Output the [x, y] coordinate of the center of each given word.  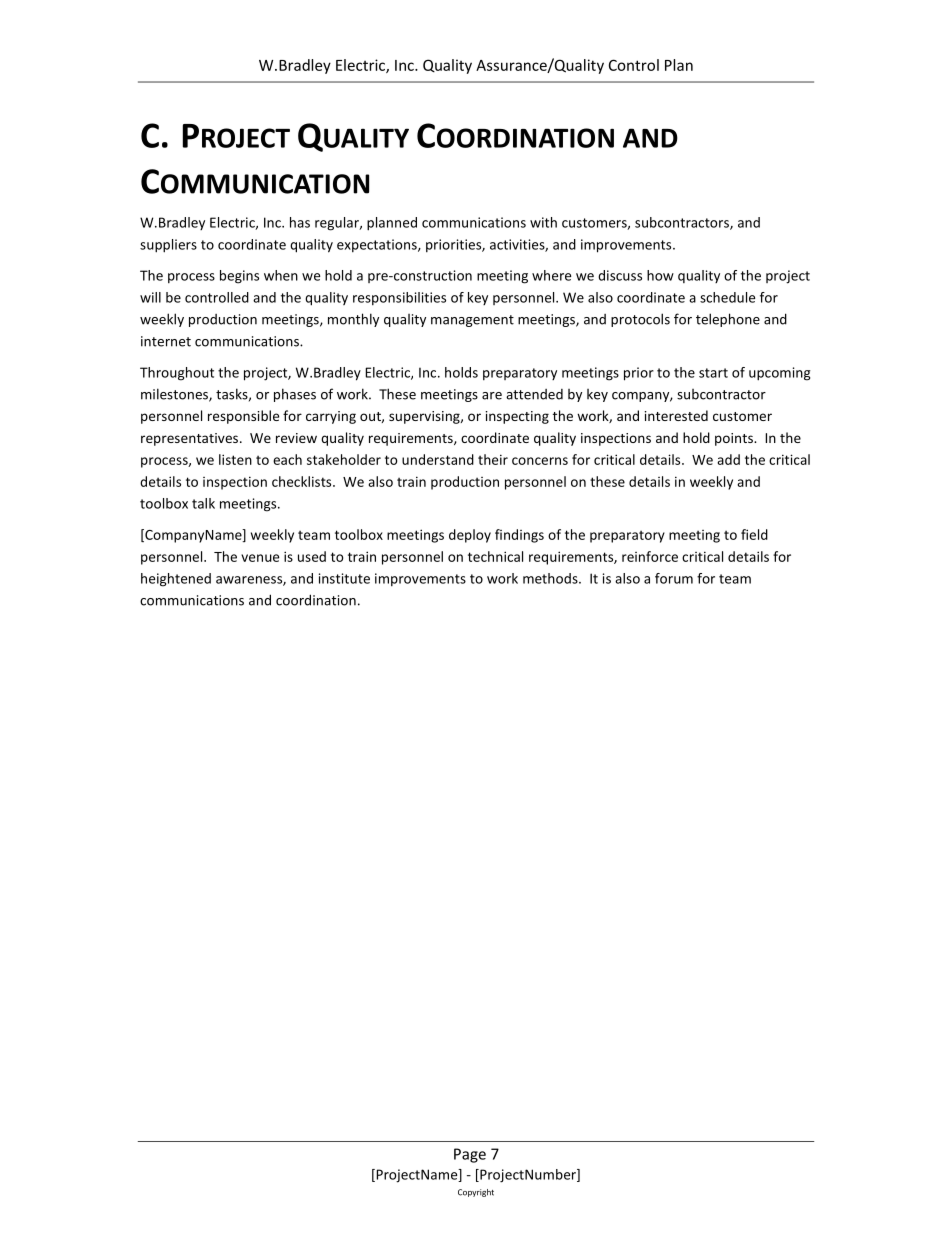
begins [239, 277]
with [543, 222]
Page [470, 1155]
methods [551, 578]
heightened [176, 580]
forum [674, 578]
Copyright [476, 1193]
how [660, 275]
